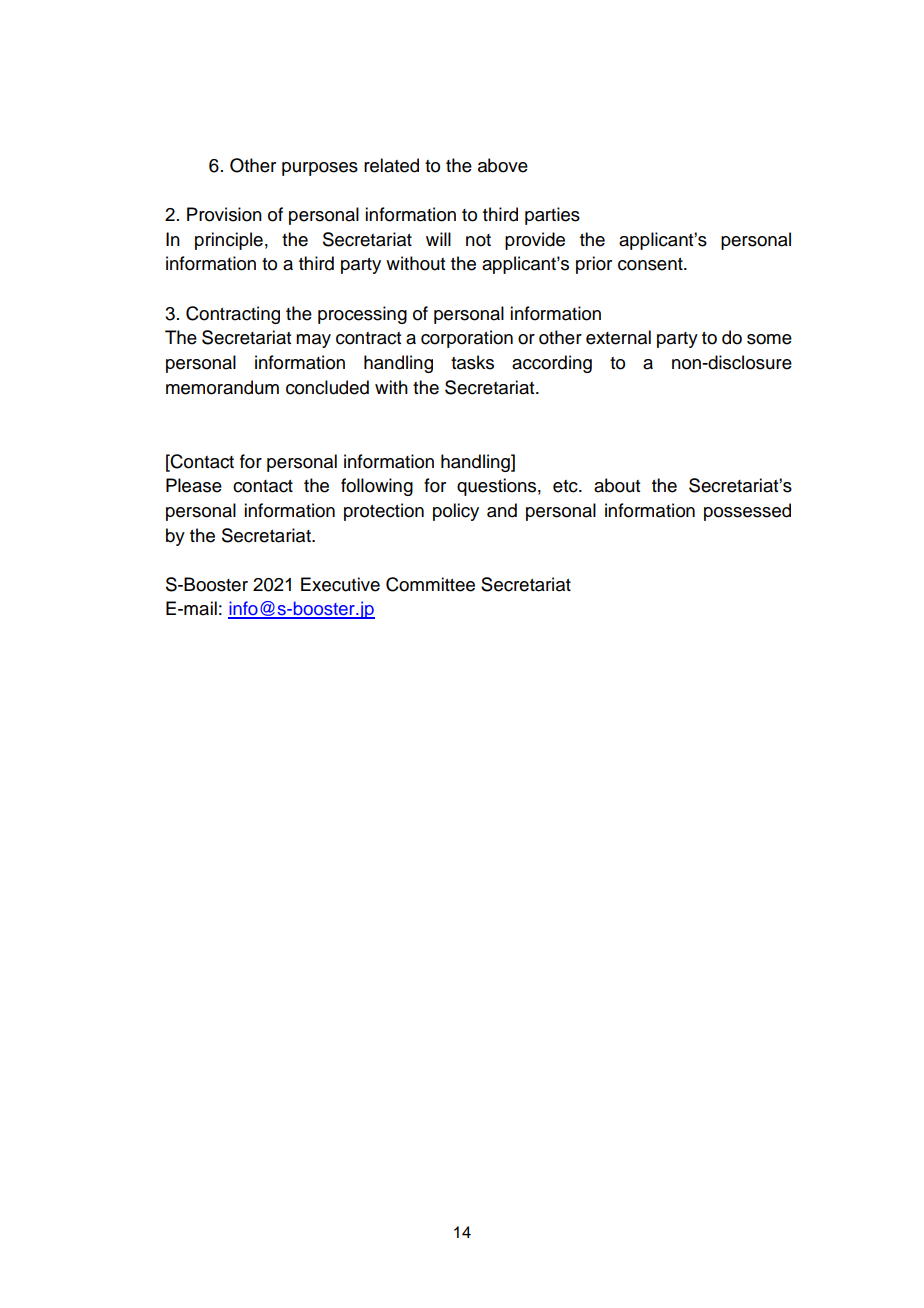 The height and width of the image is (1308, 924). What do you see at coordinates (320, 169) in the image?
I see `purposes` at bounding box center [320, 169].
